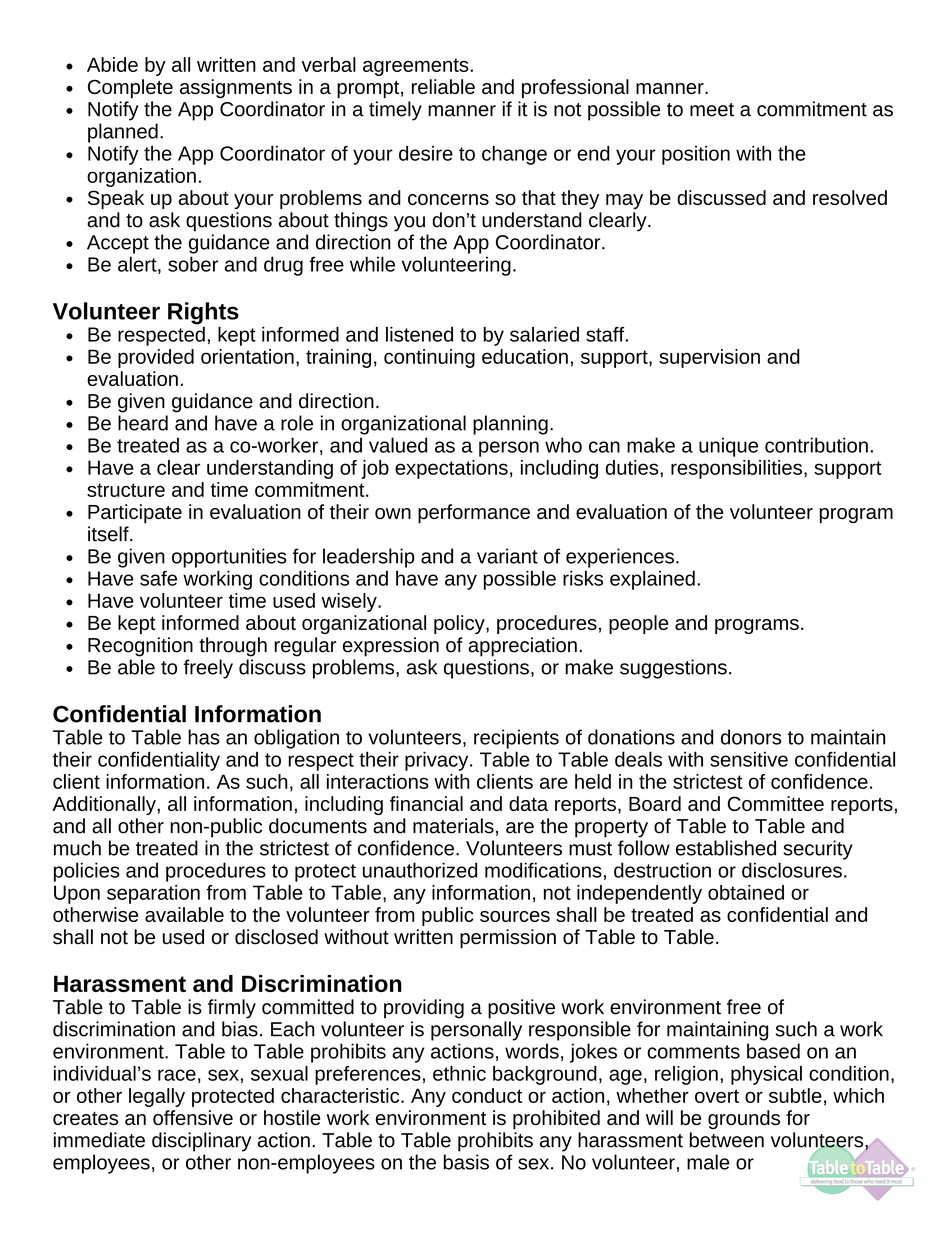  I want to click on suggestions, so click(673, 669).
